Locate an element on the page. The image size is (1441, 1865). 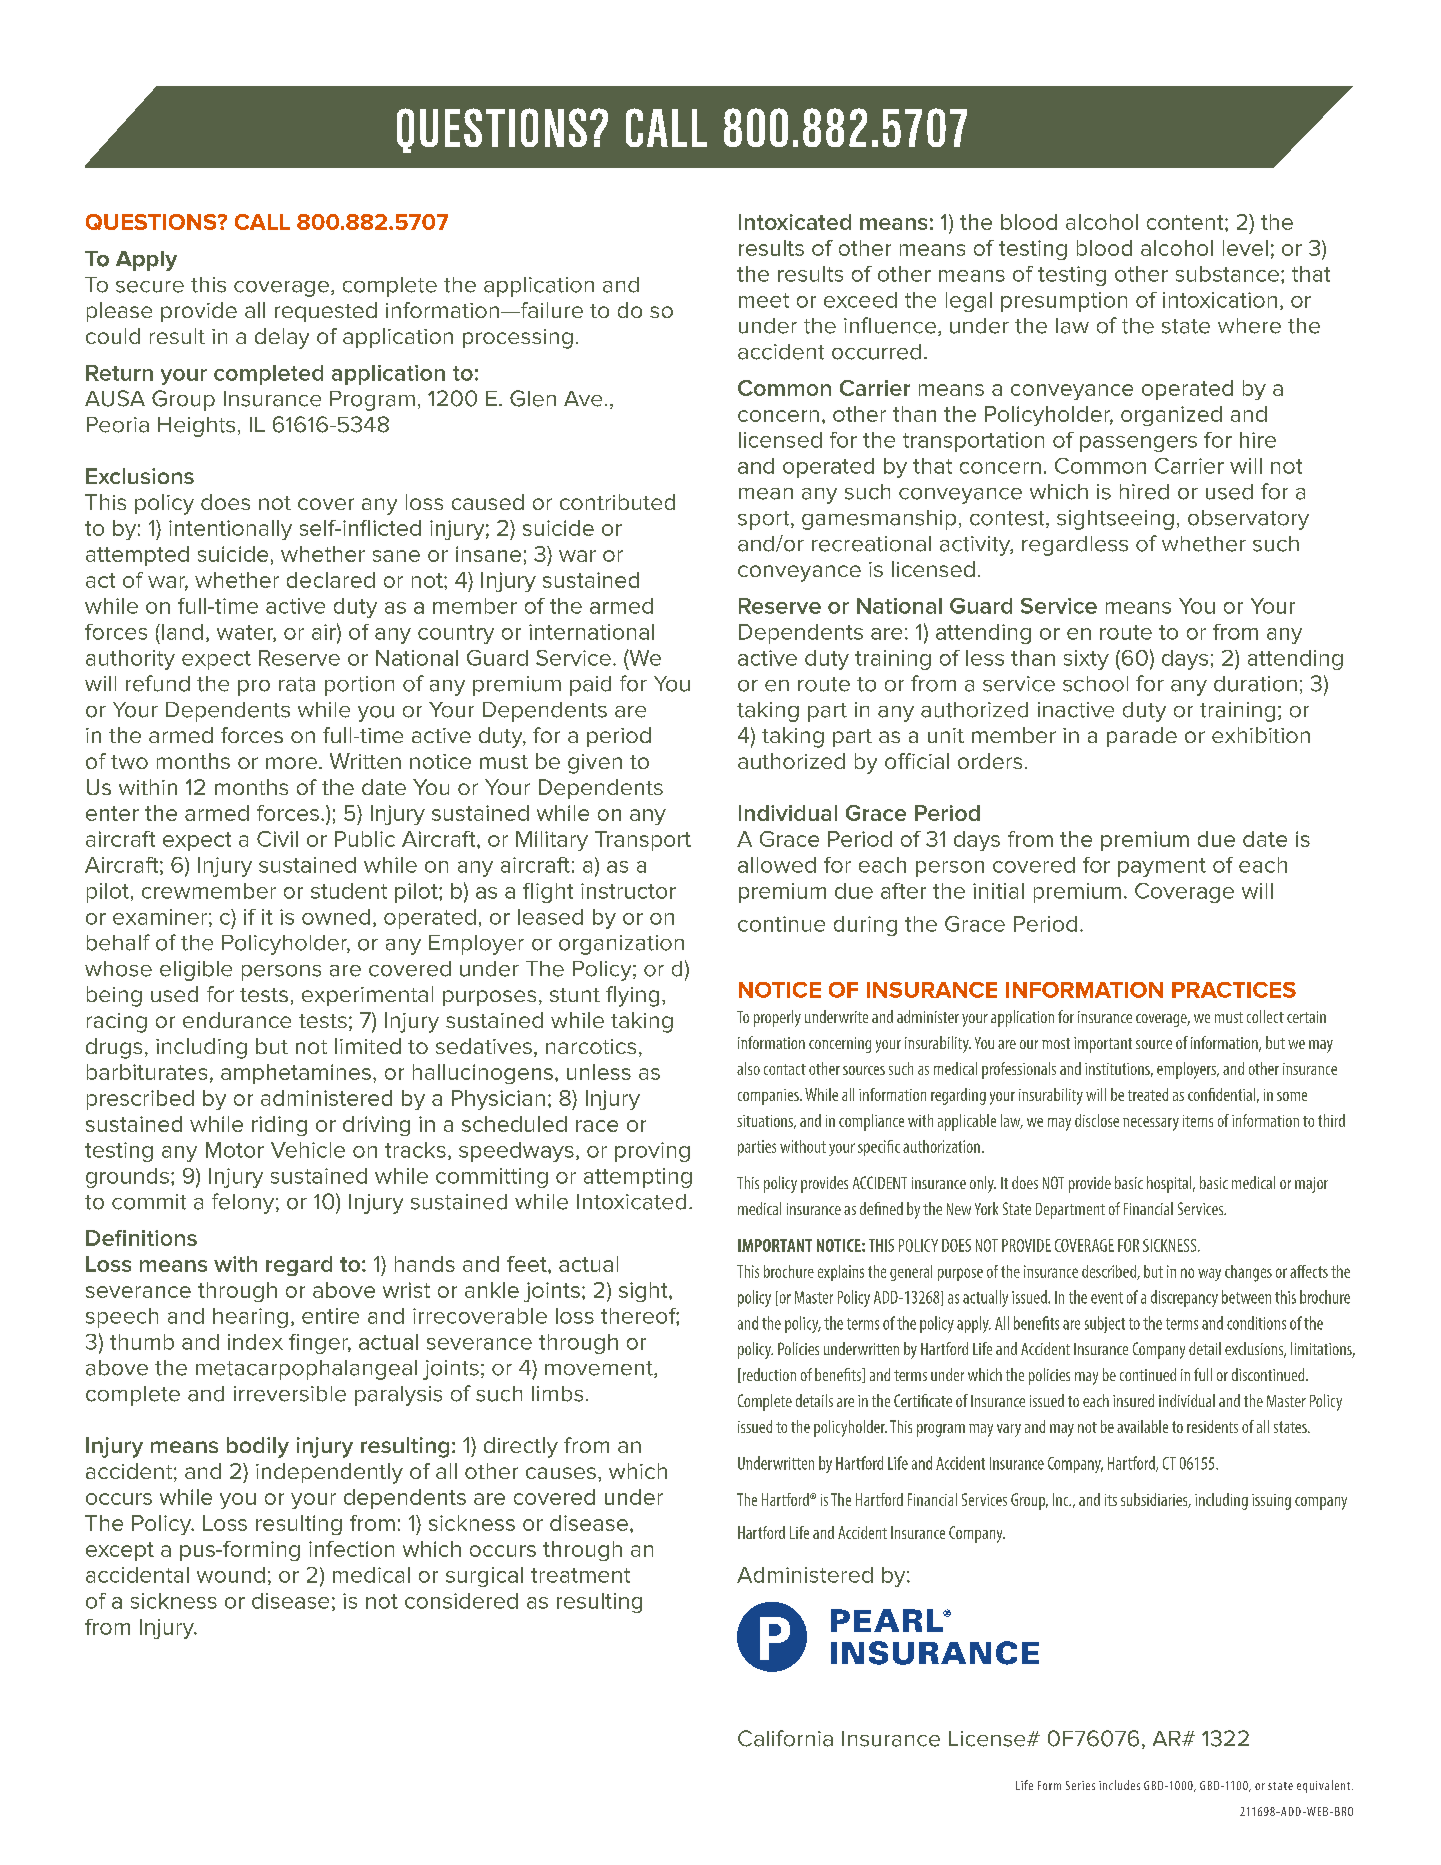
wound is located at coordinates (231, 1575).
